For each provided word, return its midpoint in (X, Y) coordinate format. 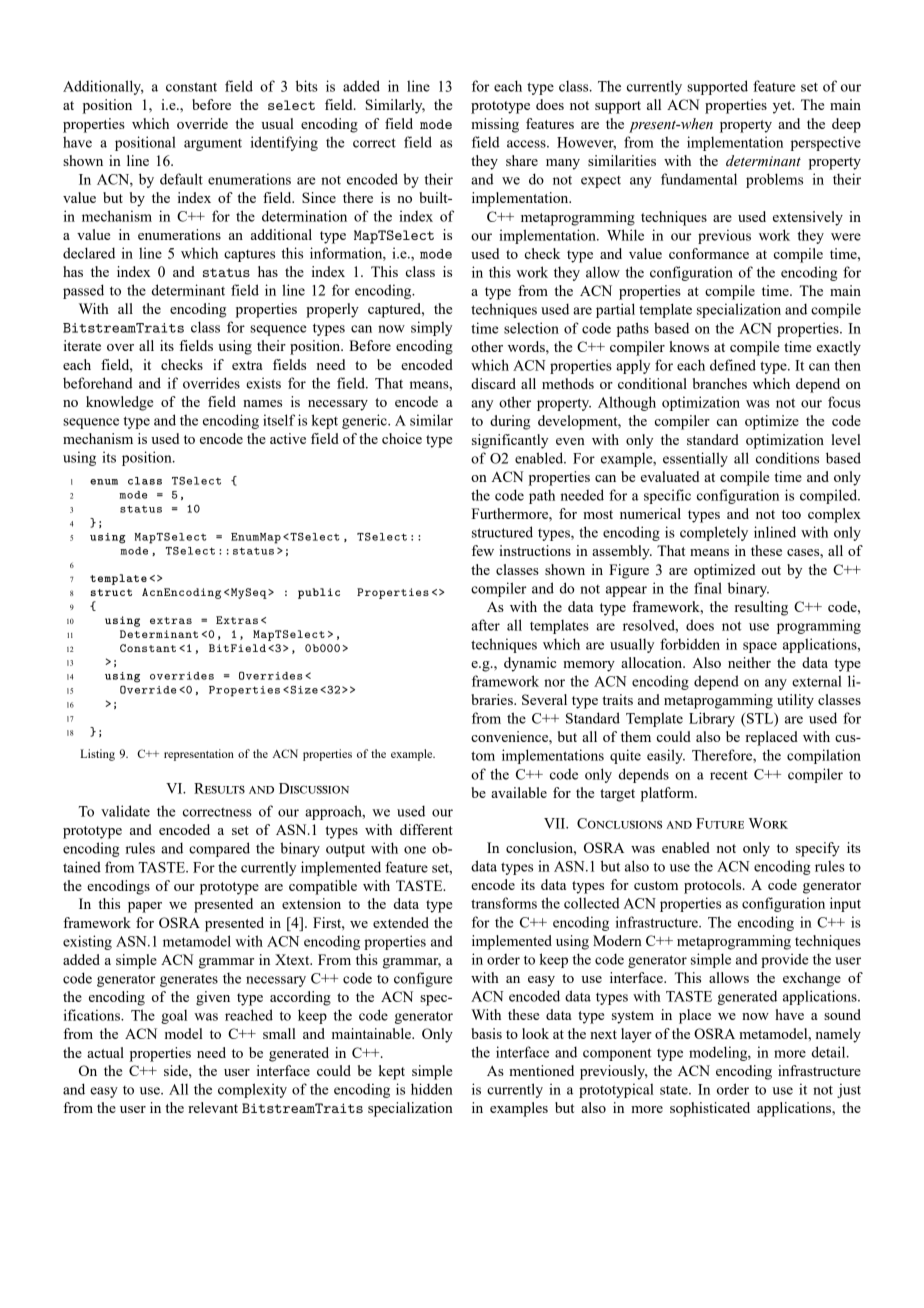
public (319, 593)
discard (493, 383)
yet (783, 107)
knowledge (119, 403)
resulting (761, 608)
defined (733, 365)
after (485, 625)
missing (495, 125)
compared (219, 849)
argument (213, 145)
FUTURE (720, 823)
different (426, 829)
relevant (213, 1107)
